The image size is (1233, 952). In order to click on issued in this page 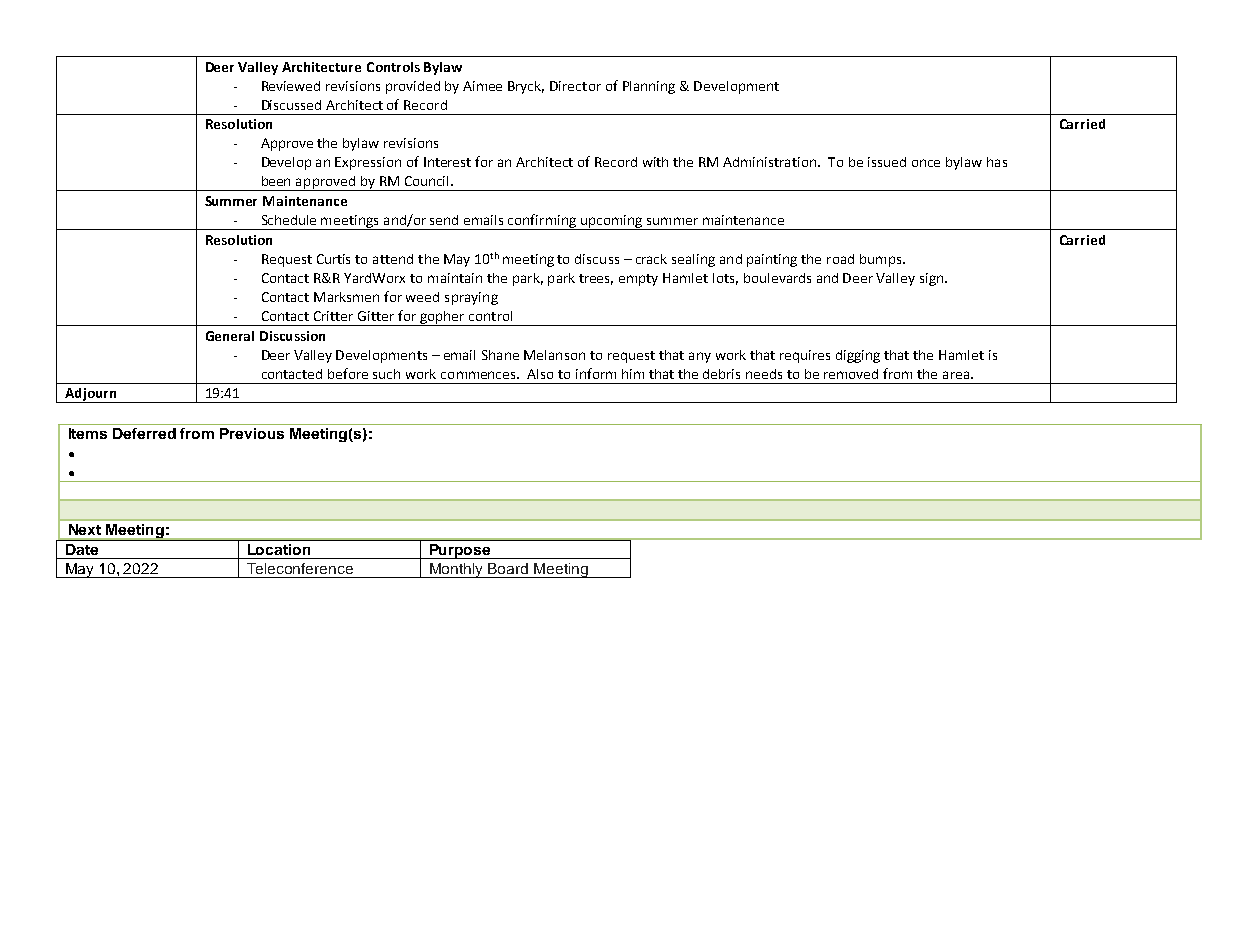, I will do `click(887, 162)`.
